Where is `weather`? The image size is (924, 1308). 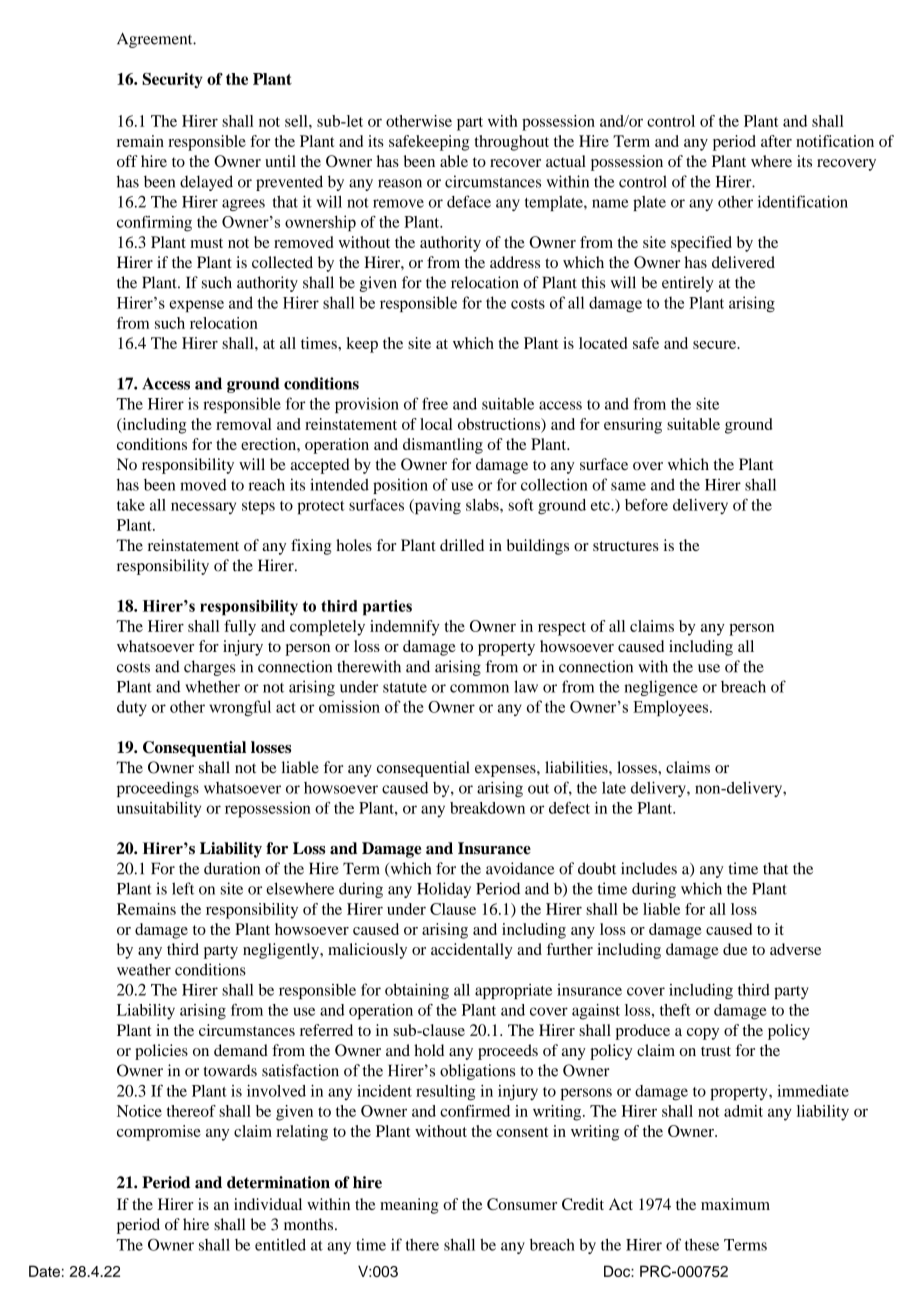
weather is located at coordinates (144, 969).
